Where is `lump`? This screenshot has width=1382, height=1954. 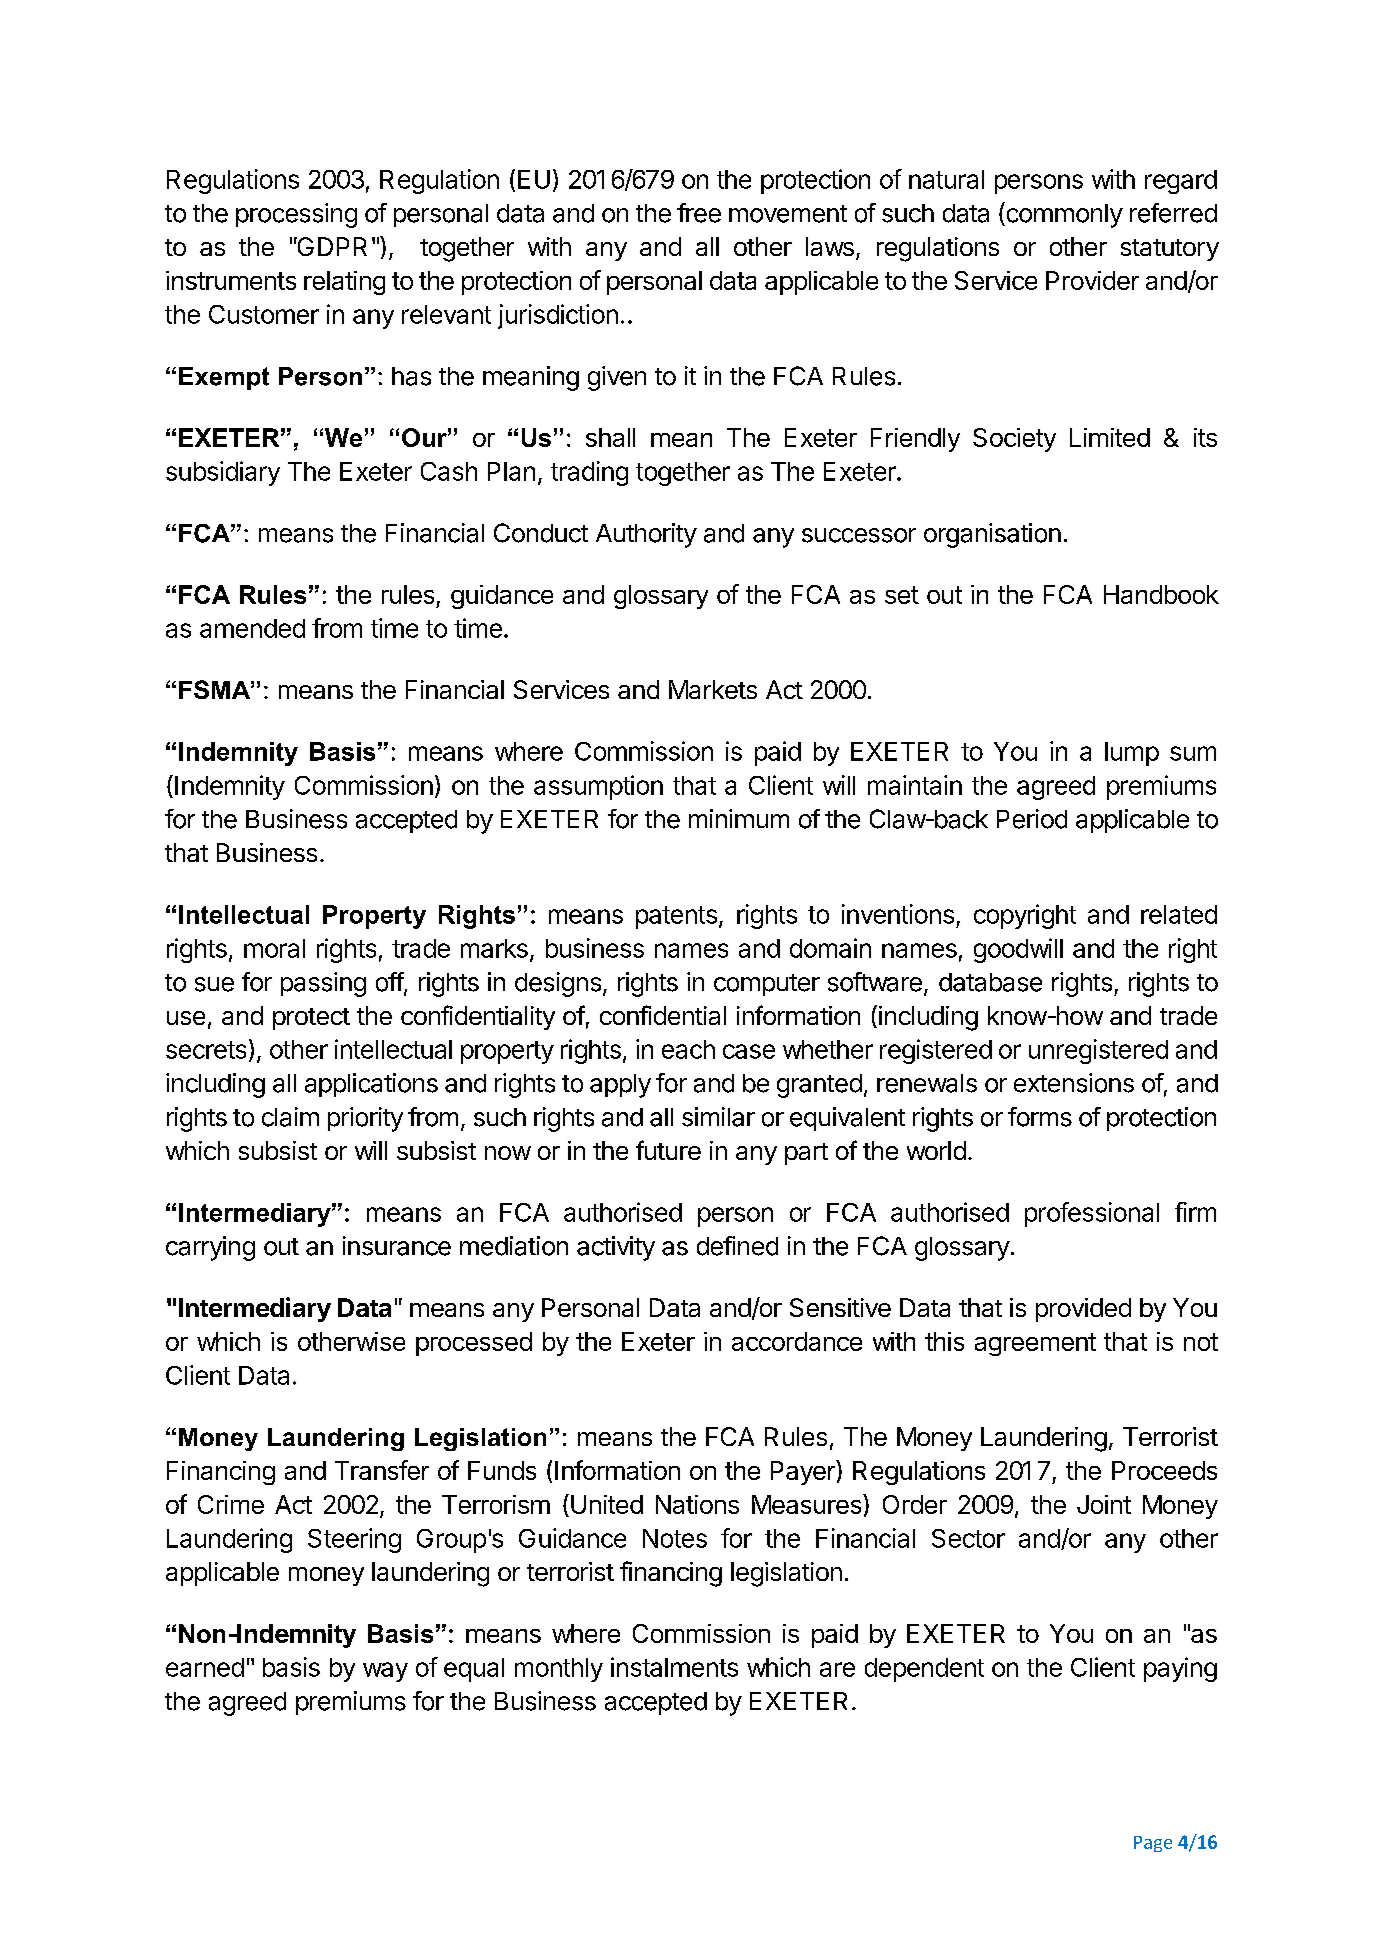 lump is located at coordinates (1132, 754).
